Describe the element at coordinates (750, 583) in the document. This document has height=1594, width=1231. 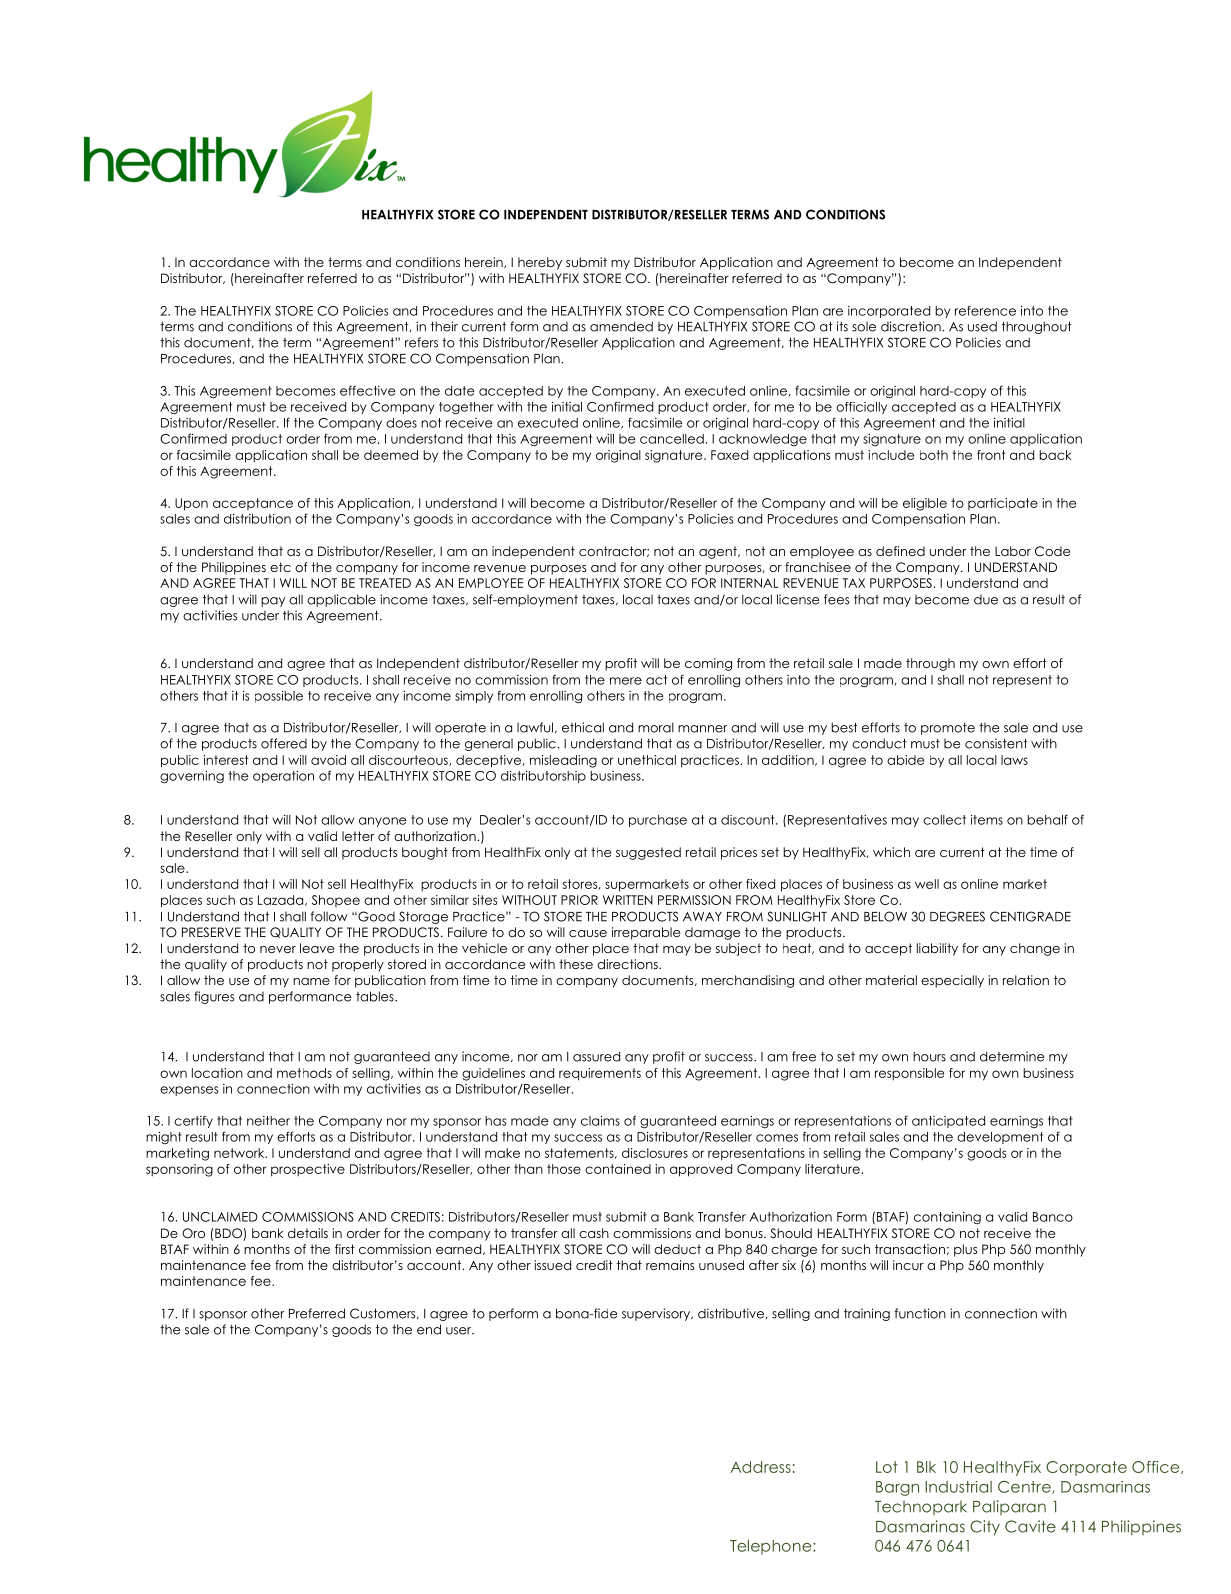
I see `INTERNAL` at that location.
